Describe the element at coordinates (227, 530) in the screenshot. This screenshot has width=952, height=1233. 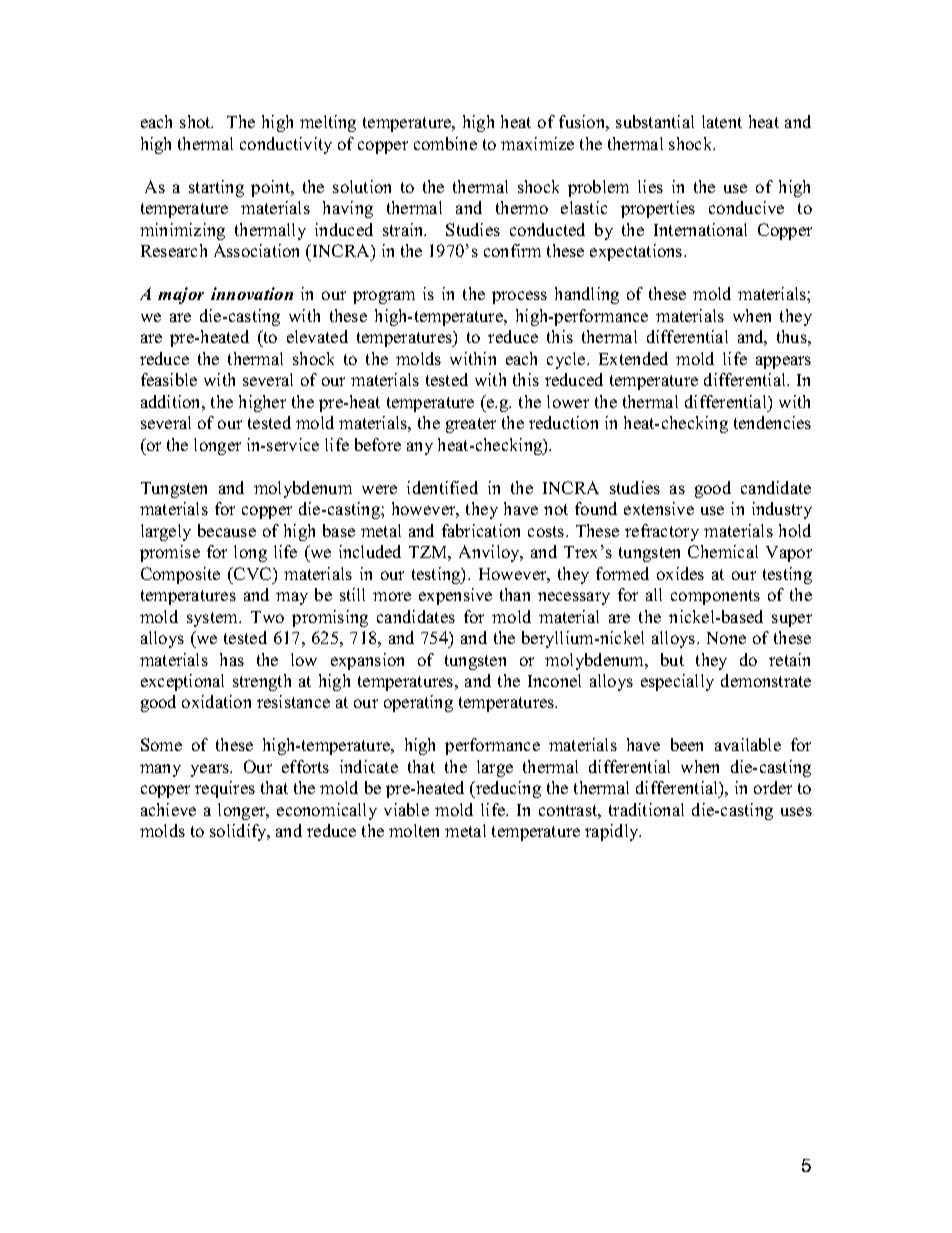
I see `because` at that location.
